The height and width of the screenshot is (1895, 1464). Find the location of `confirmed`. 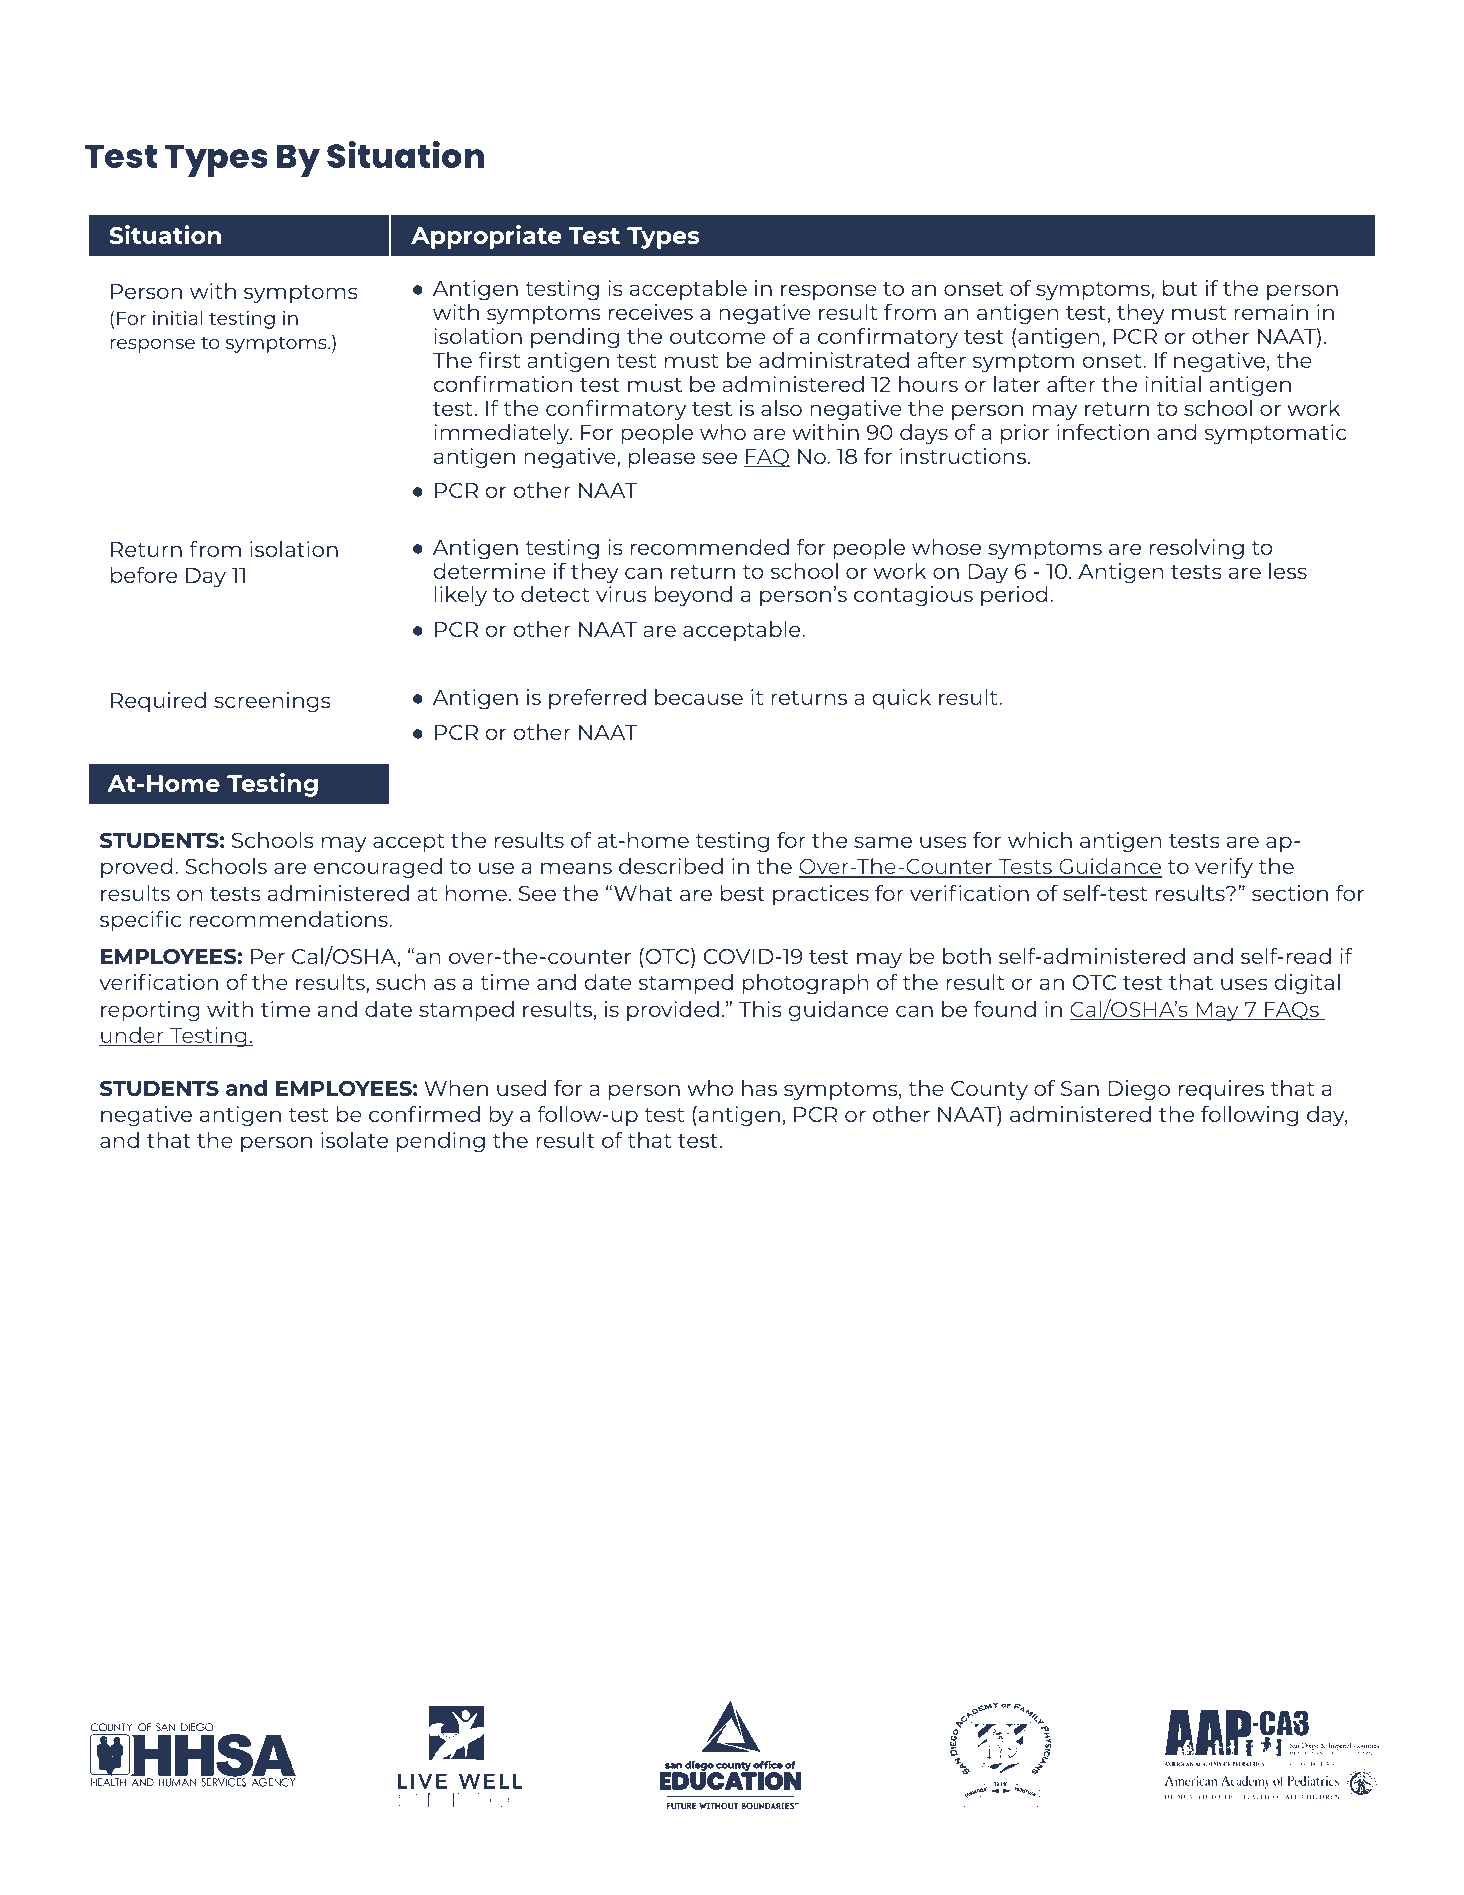

confirmed is located at coordinates (424, 1114).
